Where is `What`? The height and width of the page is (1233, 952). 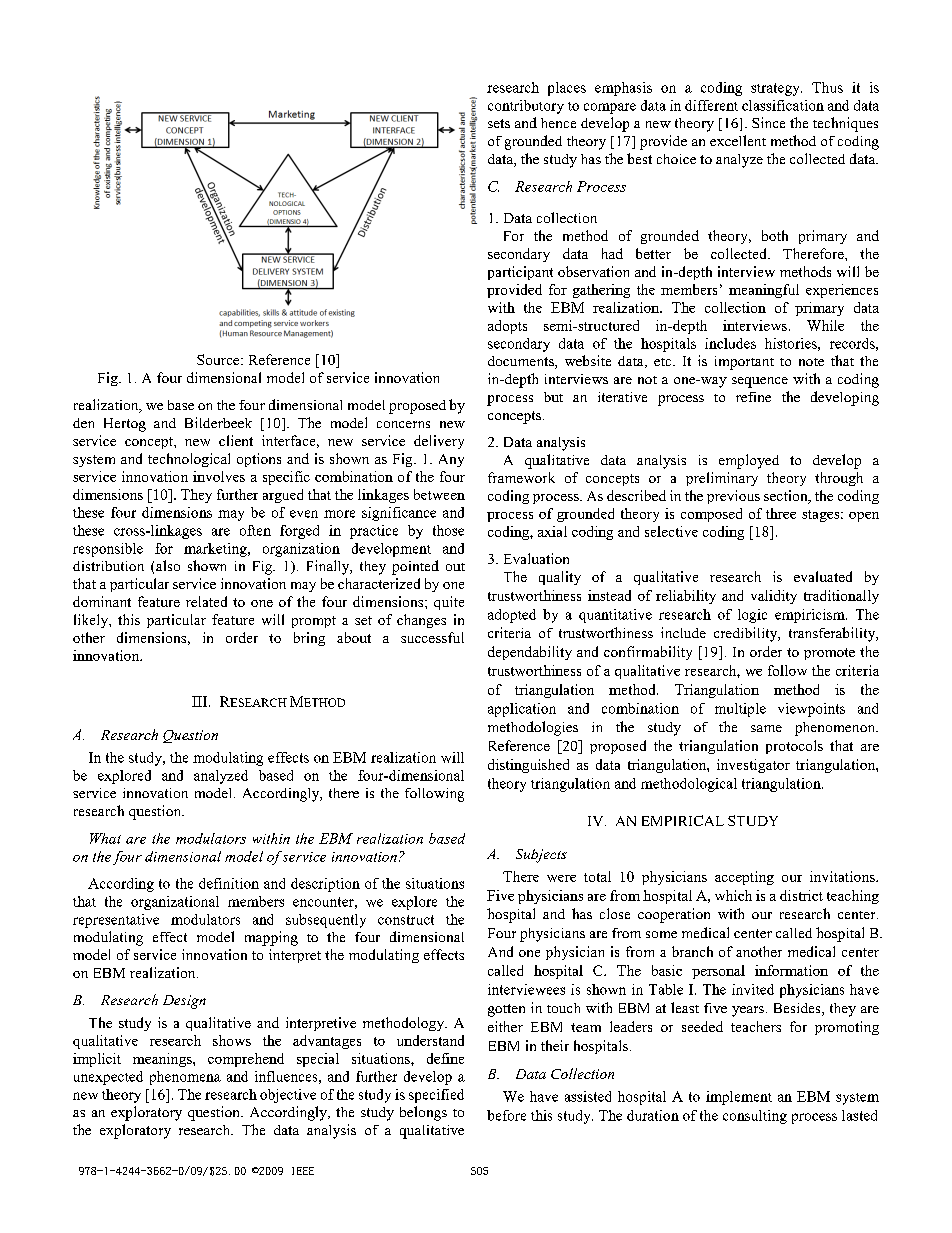 What is located at coordinates (105, 838).
